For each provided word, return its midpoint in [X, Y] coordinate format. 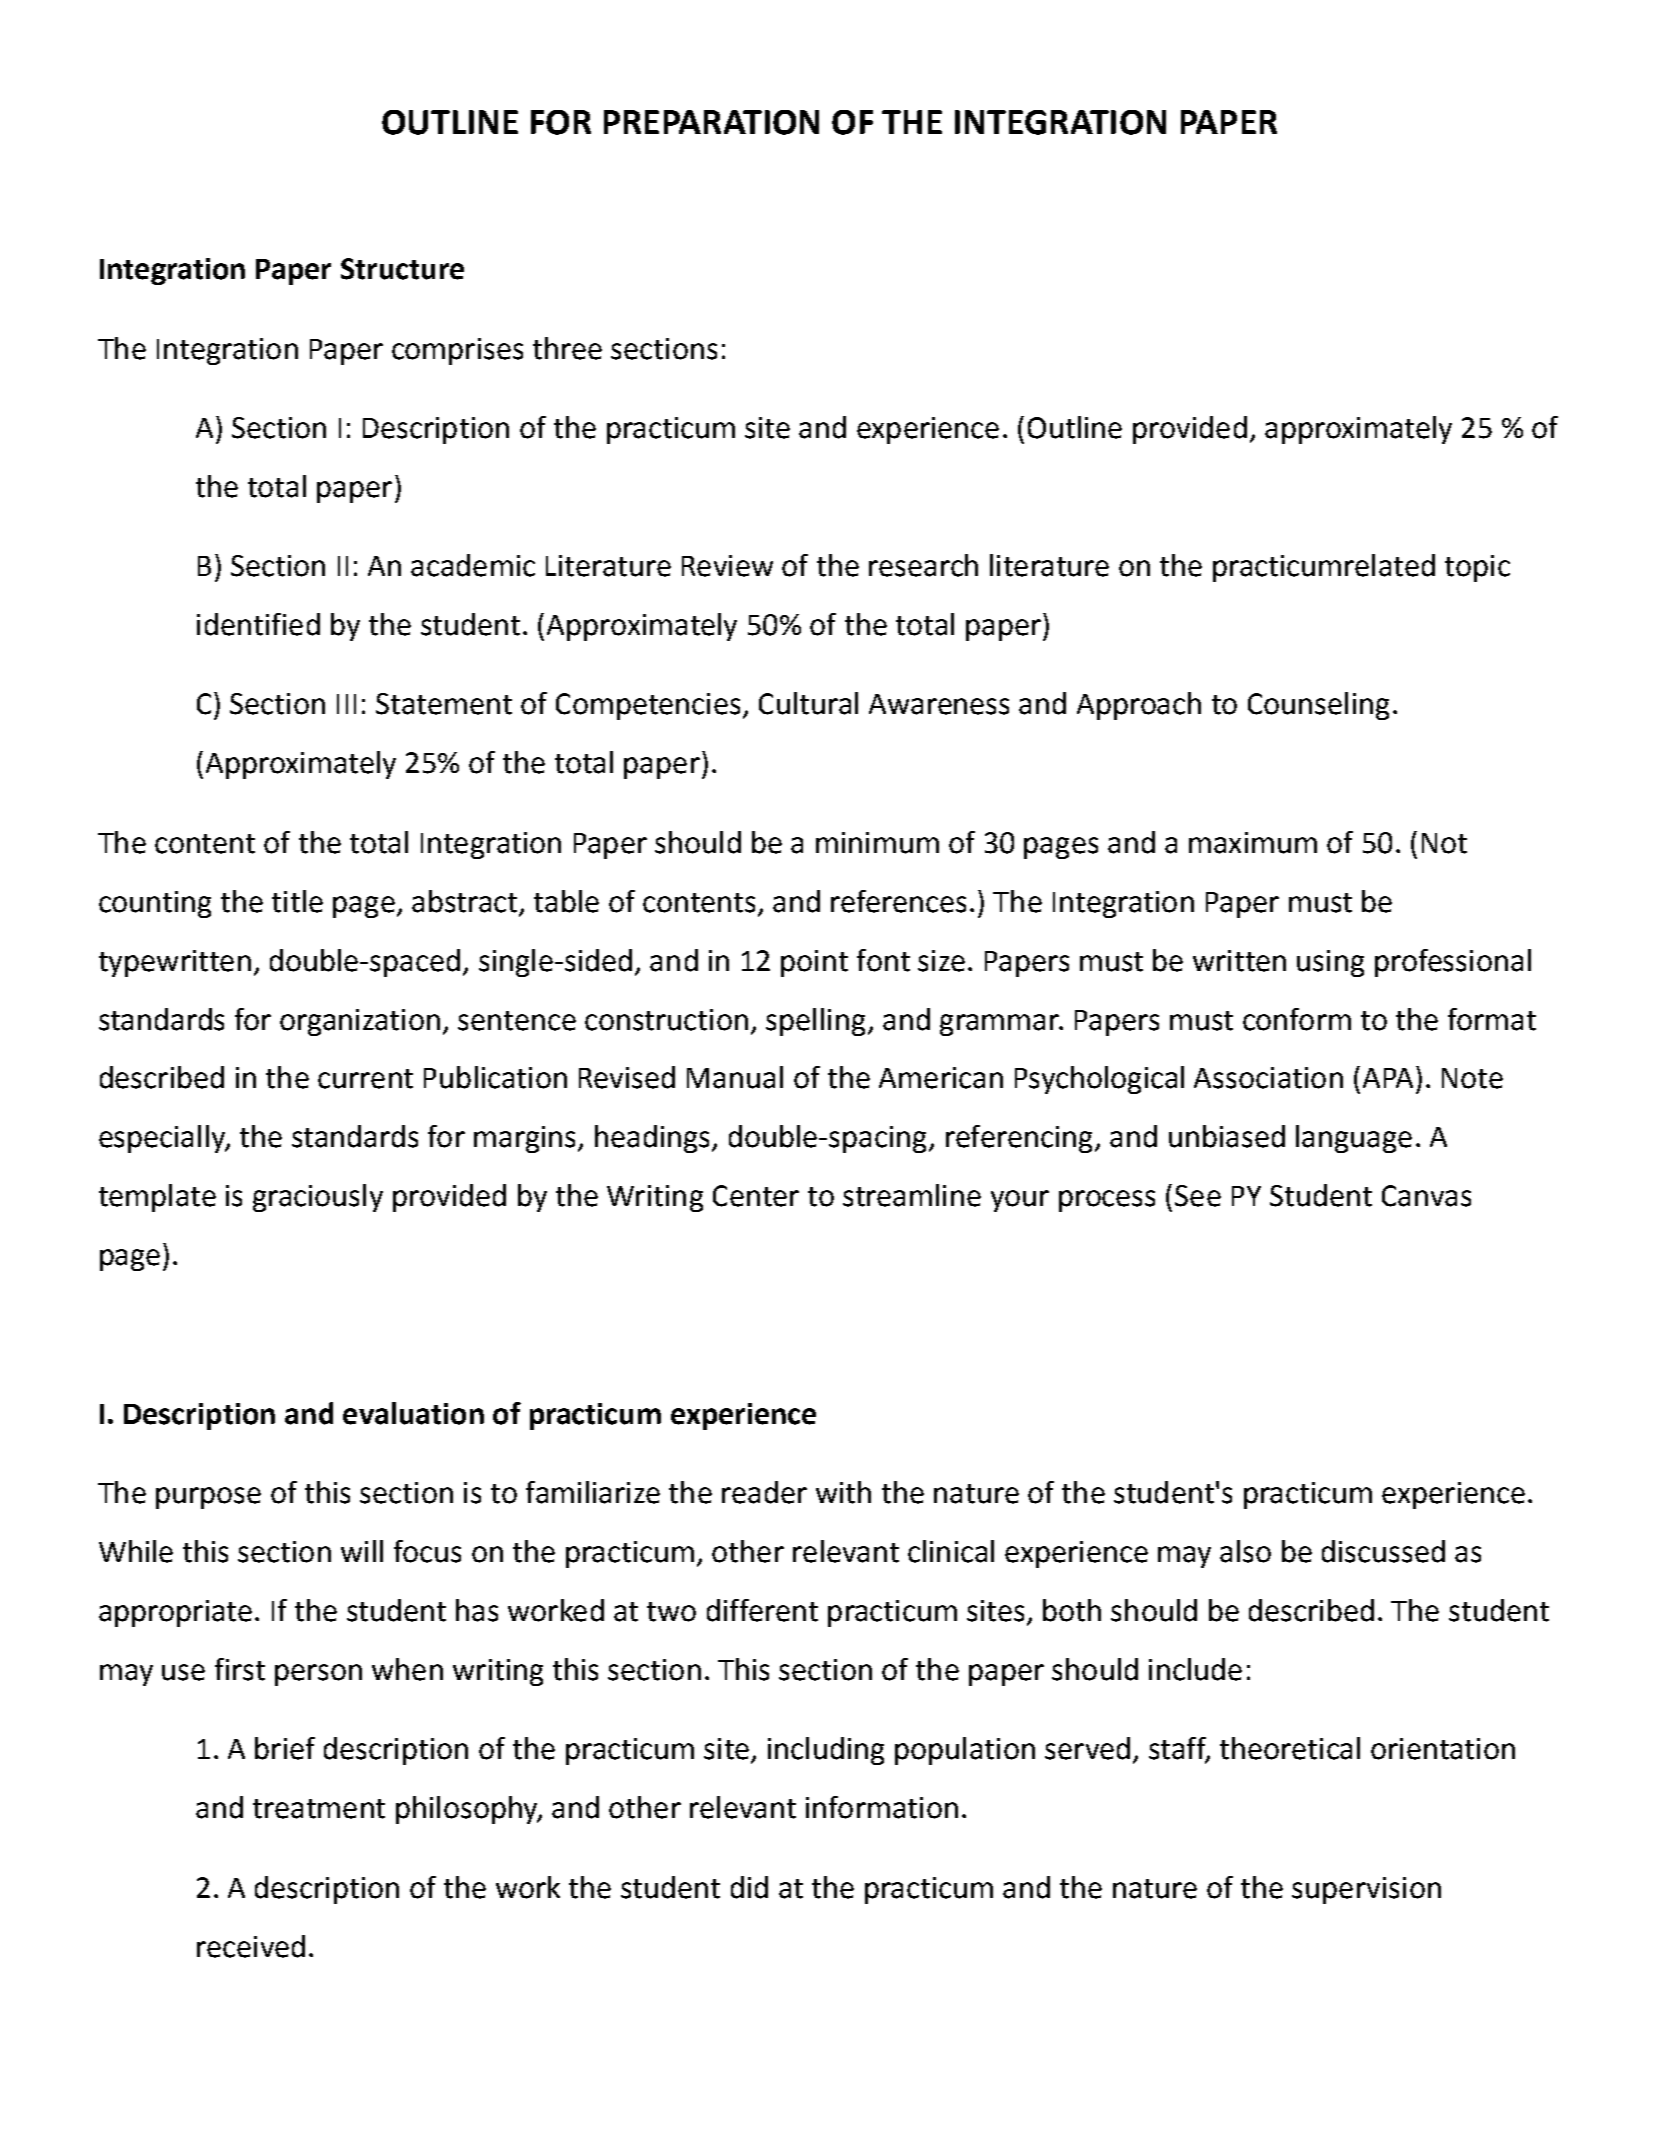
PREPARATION [711, 122]
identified [258, 624]
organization [360, 1022]
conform [1297, 1019]
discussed [1383, 1551]
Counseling [1318, 706]
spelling [815, 1022]
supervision [1366, 1890]
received [251, 1946]
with [843, 1492]
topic [1477, 568]
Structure [402, 269]
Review [727, 566]
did [749, 1887]
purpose [208, 1498]
